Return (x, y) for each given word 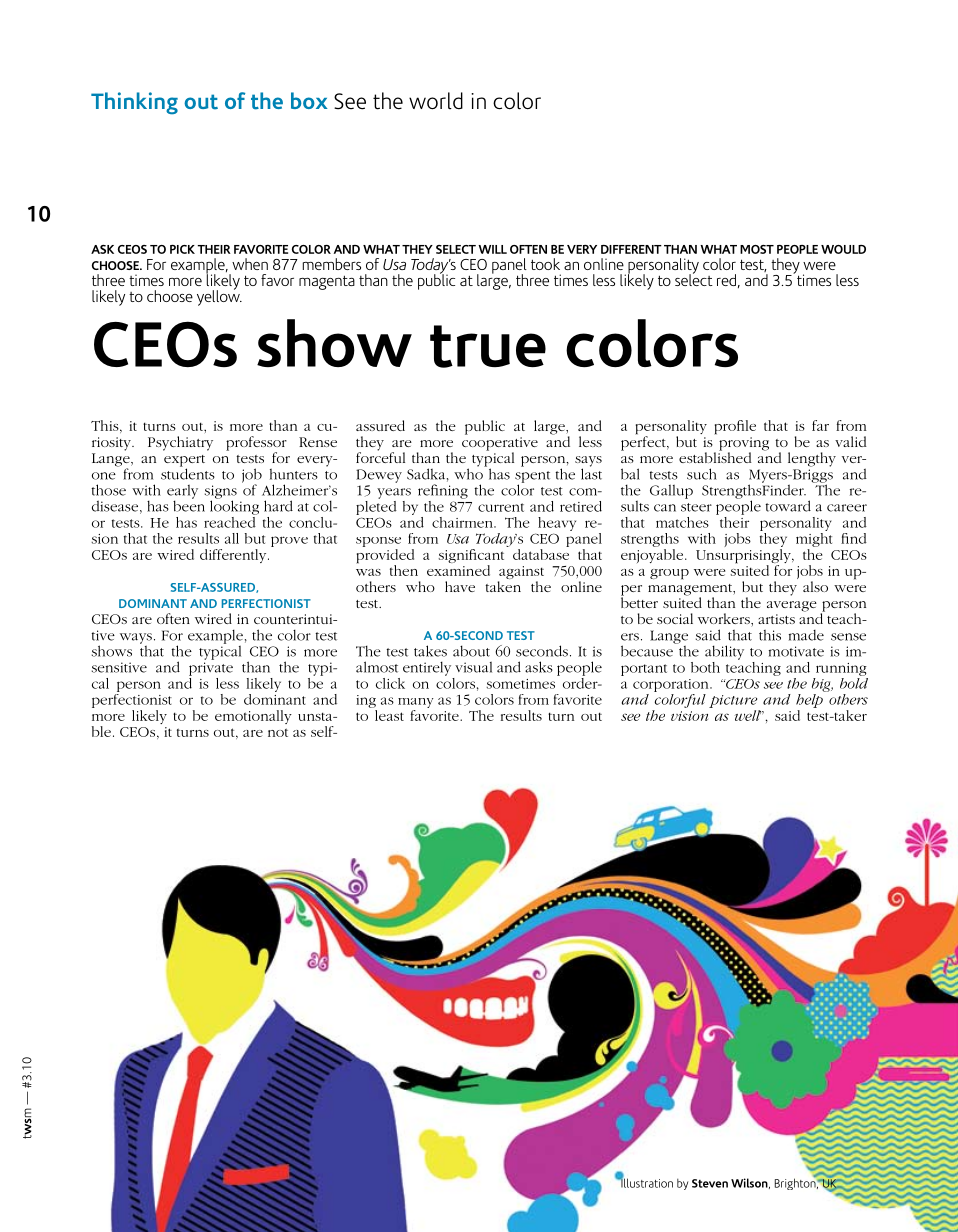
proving (744, 445)
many (415, 703)
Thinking (134, 103)
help (810, 701)
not (278, 732)
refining (443, 491)
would (843, 249)
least (388, 714)
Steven (710, 1183)
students (188, 473)
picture (734, 703)
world (436, 101)
